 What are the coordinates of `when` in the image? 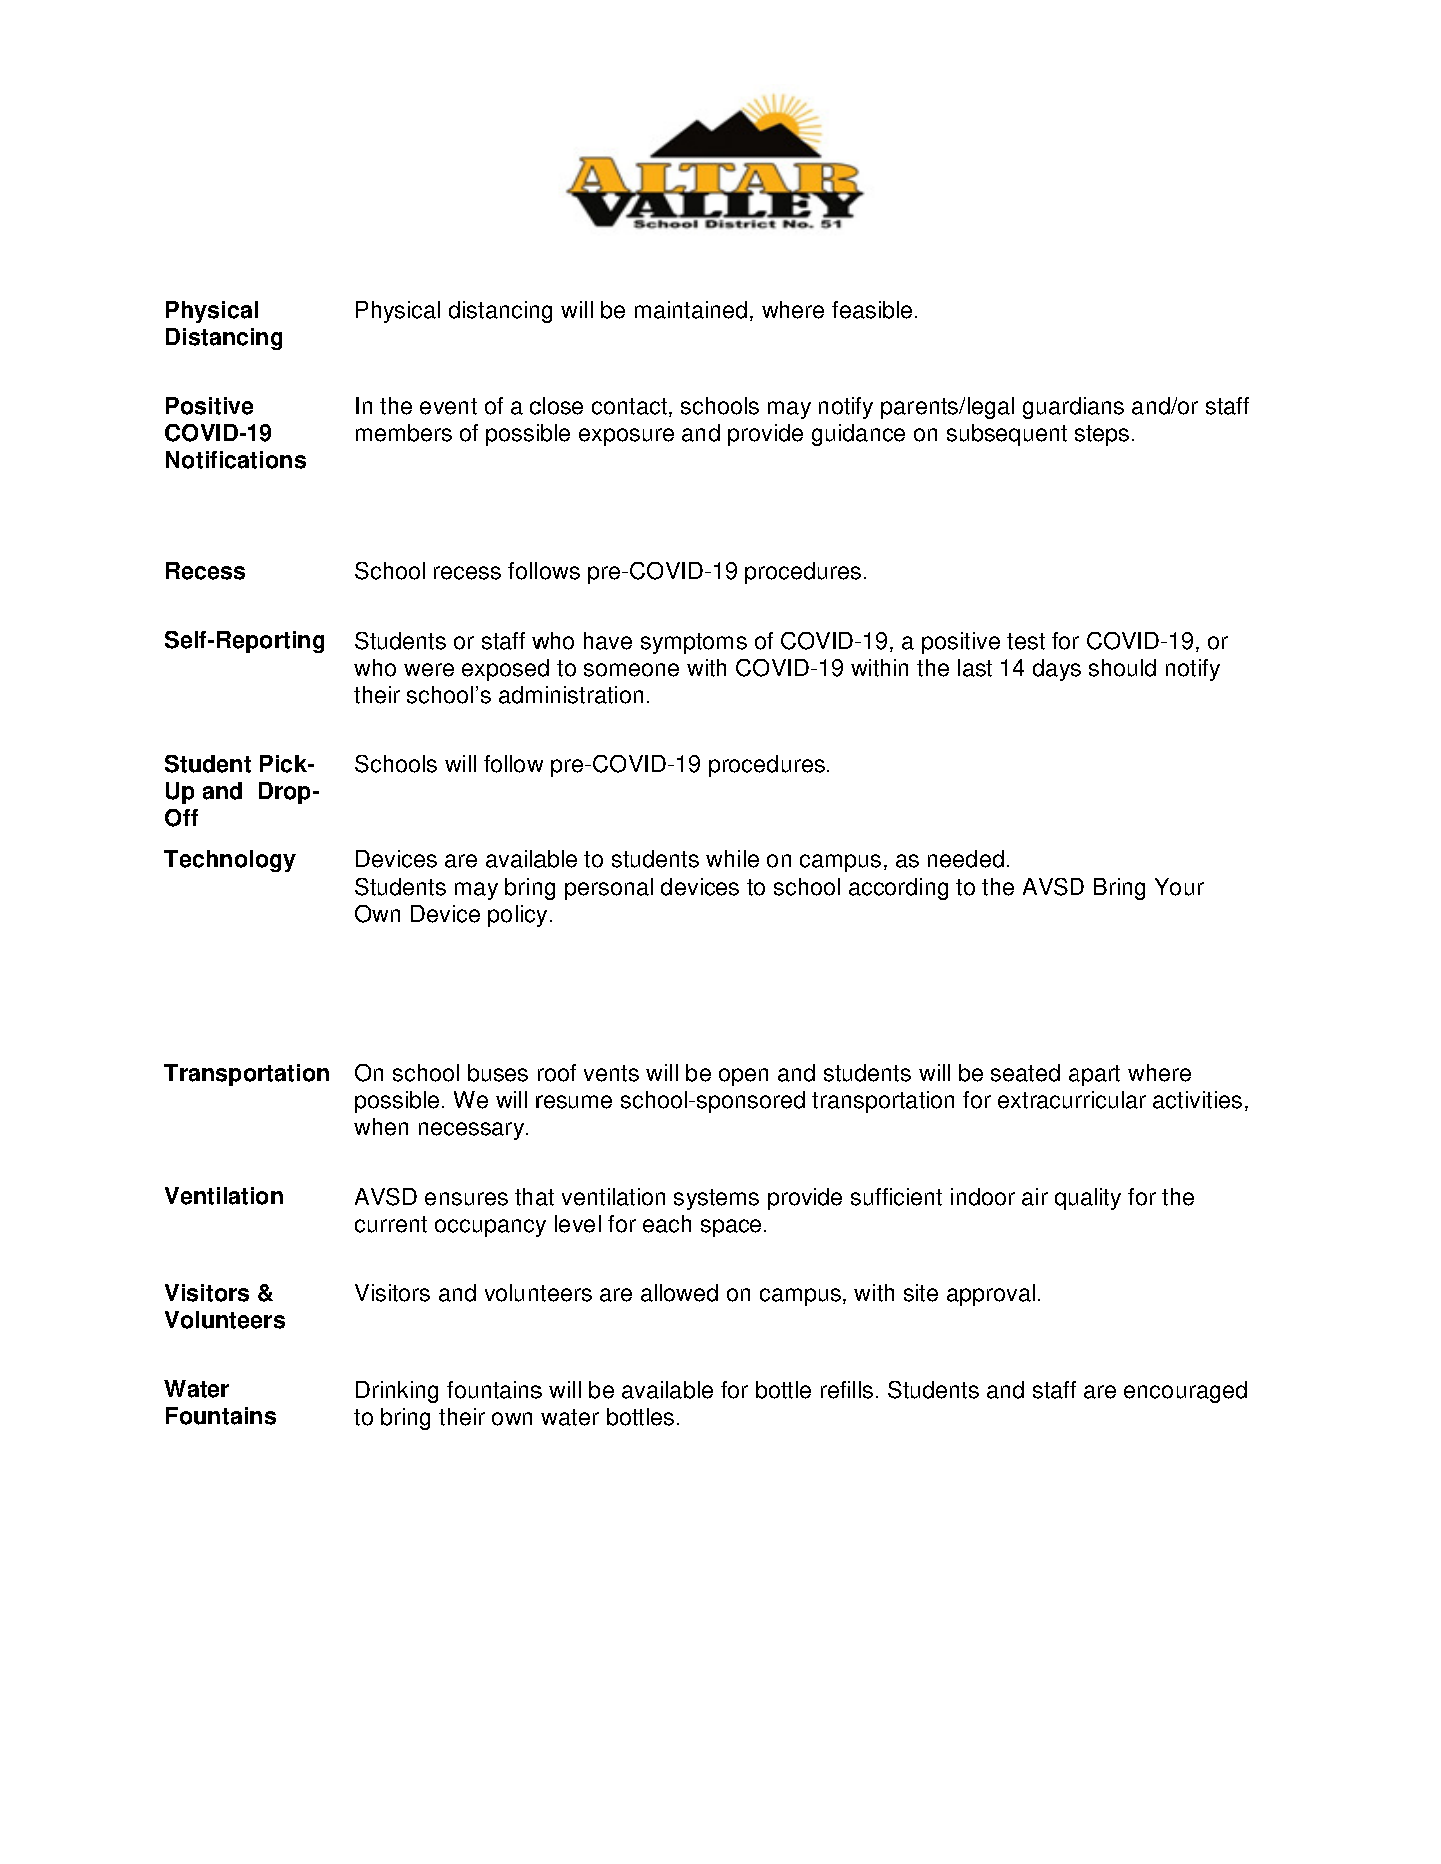 It's located at (381, 1127).
